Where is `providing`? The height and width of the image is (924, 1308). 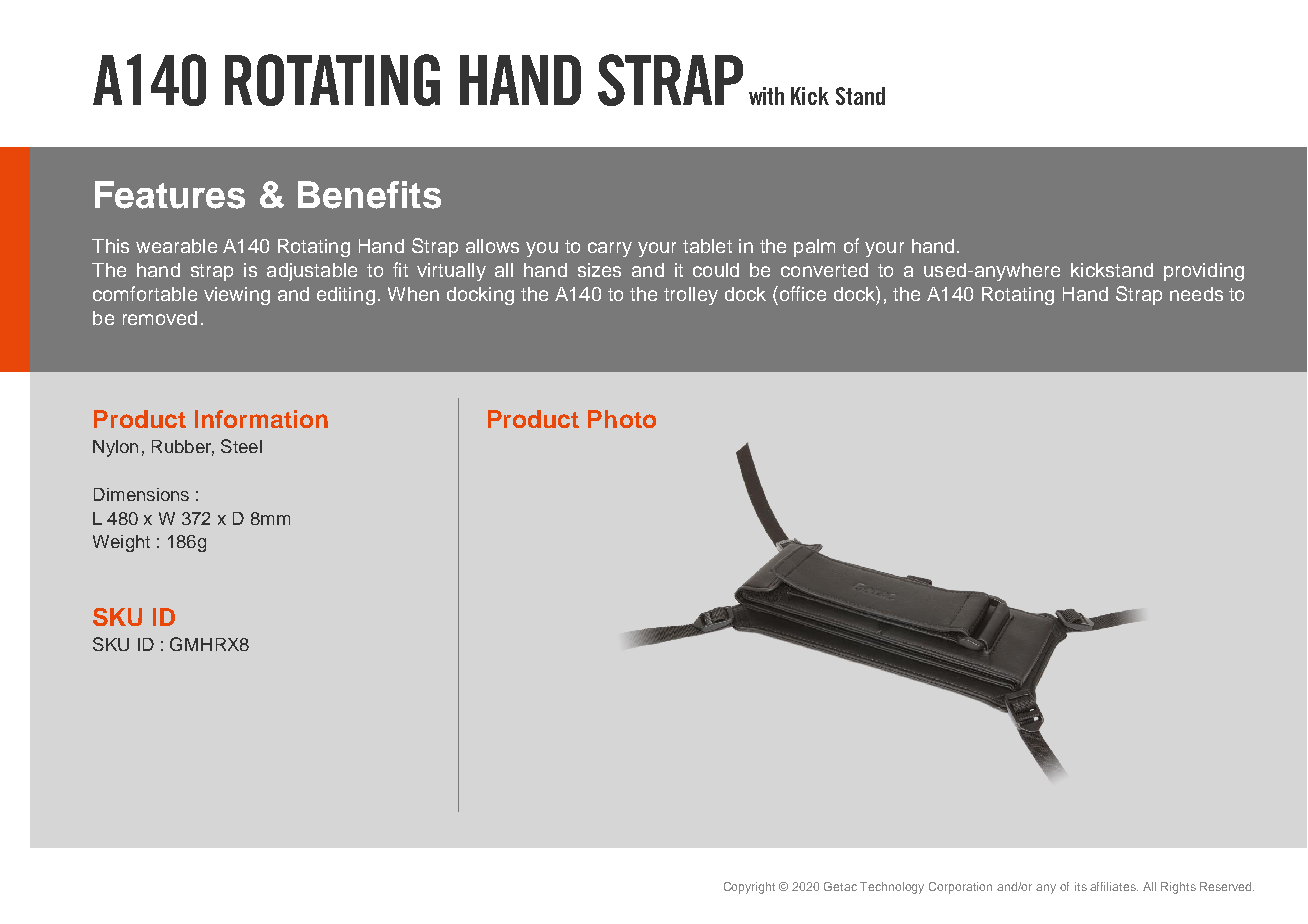
providing is located at coordinates (1204, 272).
